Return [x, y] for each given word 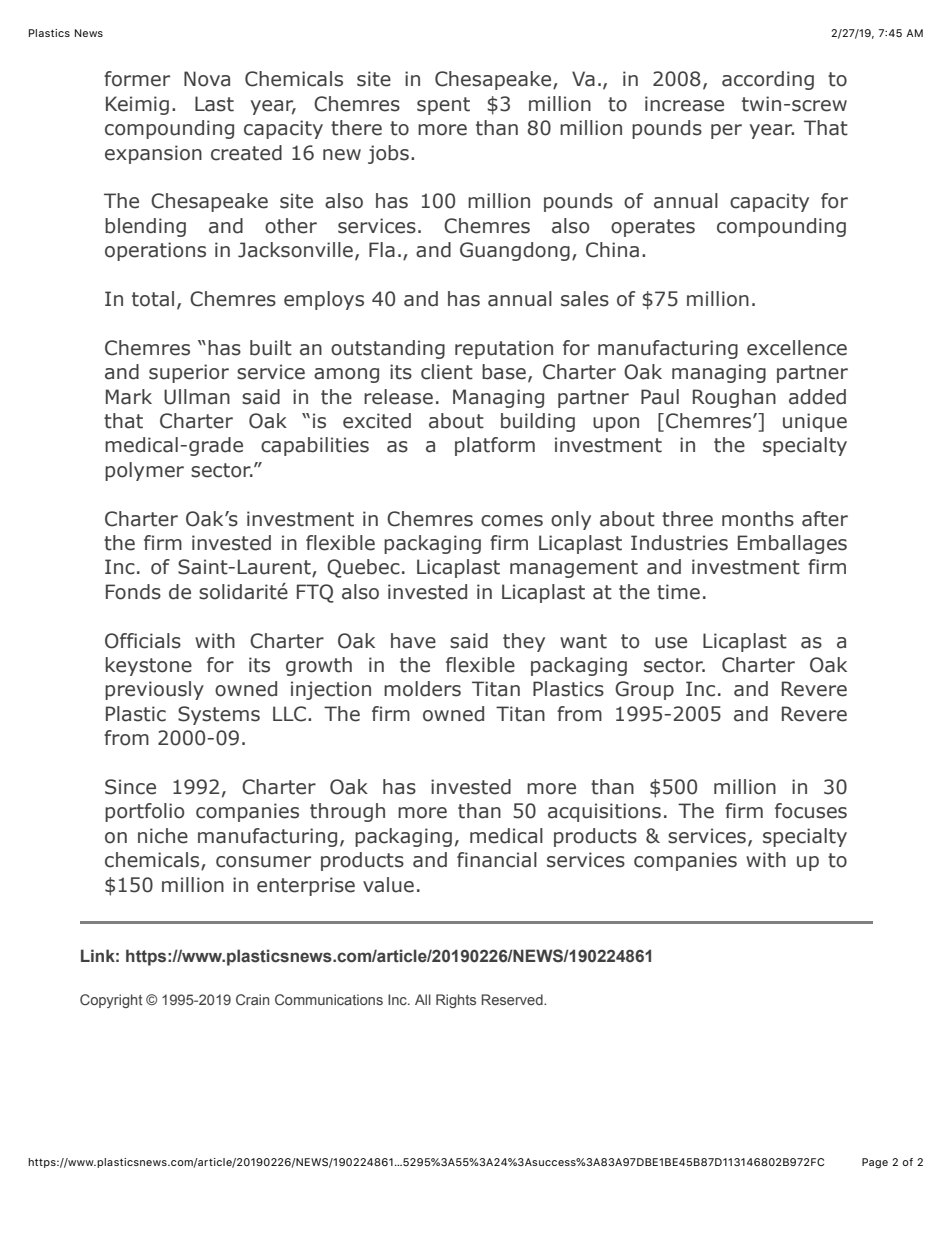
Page [875, 1163]
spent [443, 106]
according [768, 80]
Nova [207, 79]
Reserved [513, 999]
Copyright [111, 1001]
